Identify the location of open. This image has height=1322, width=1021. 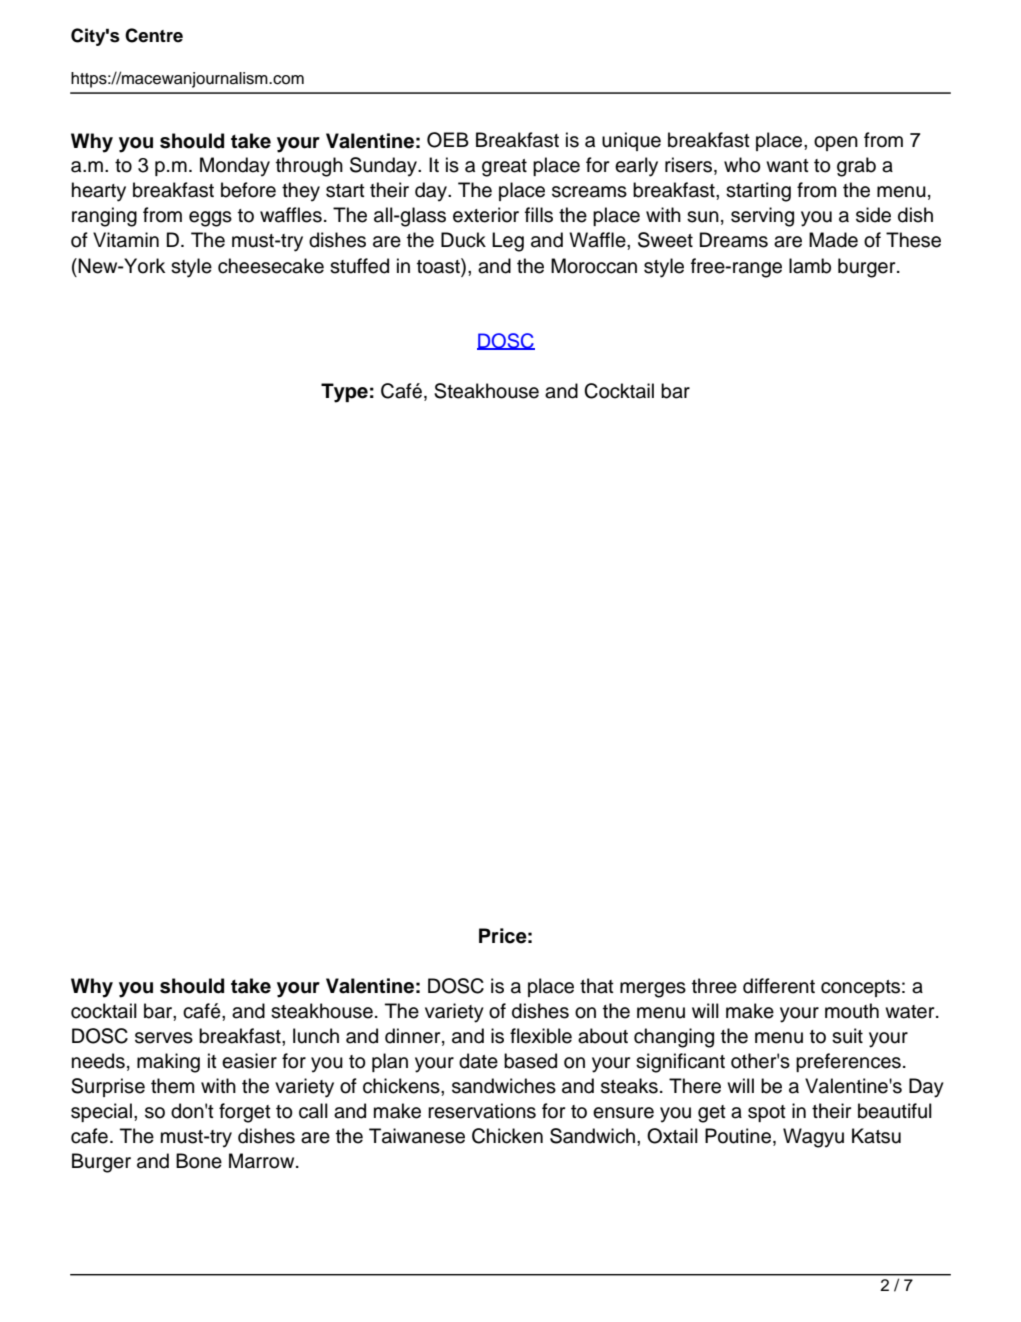
(836, 143).
